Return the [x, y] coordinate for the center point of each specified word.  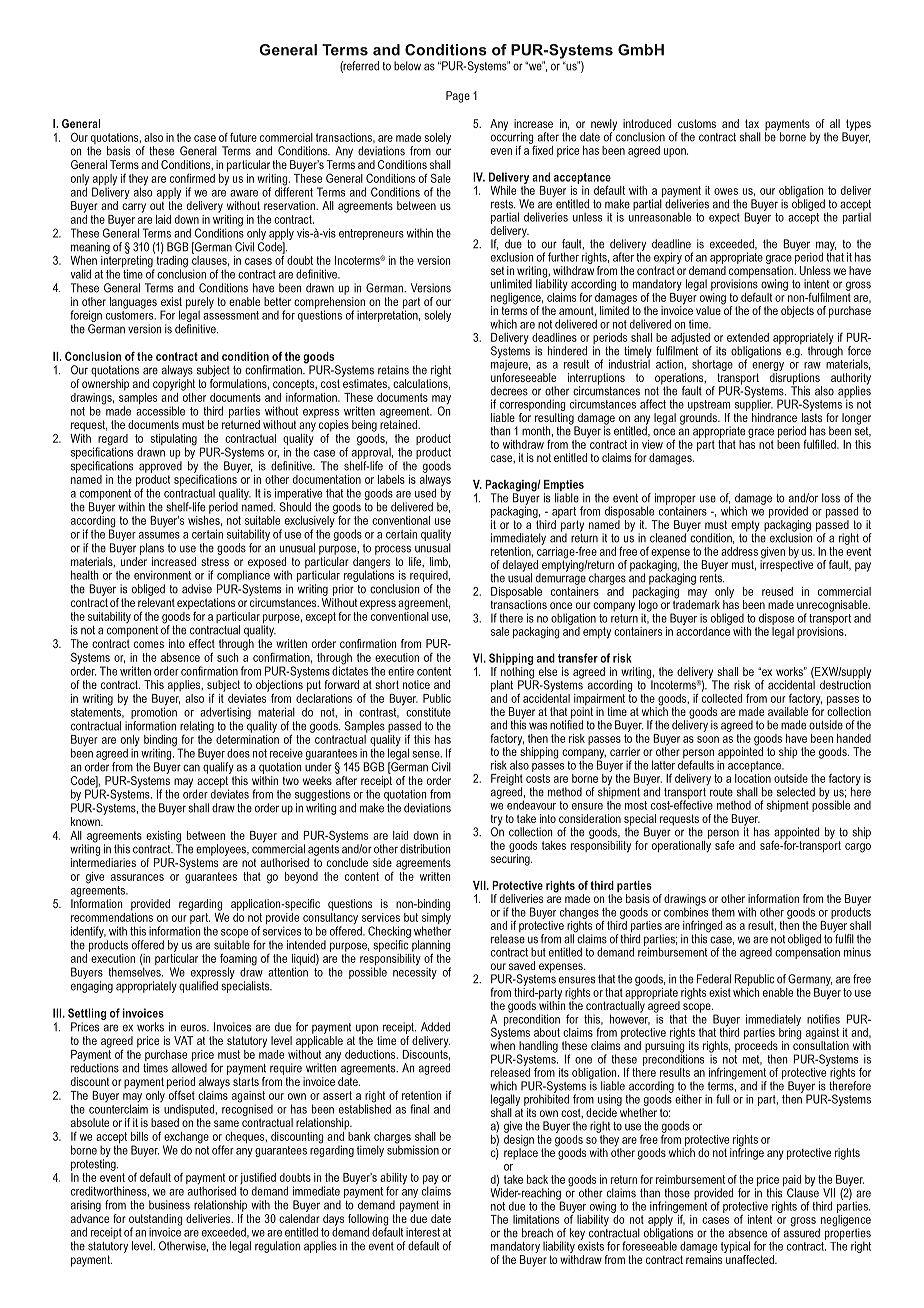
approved [160, 467]
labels [391, 479]
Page [458, 97]
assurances [137, 877]
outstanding [156, 1221]
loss [831, 498]
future [243, 137]
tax [752, 123]
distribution [425, 849]
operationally [681, 845]
